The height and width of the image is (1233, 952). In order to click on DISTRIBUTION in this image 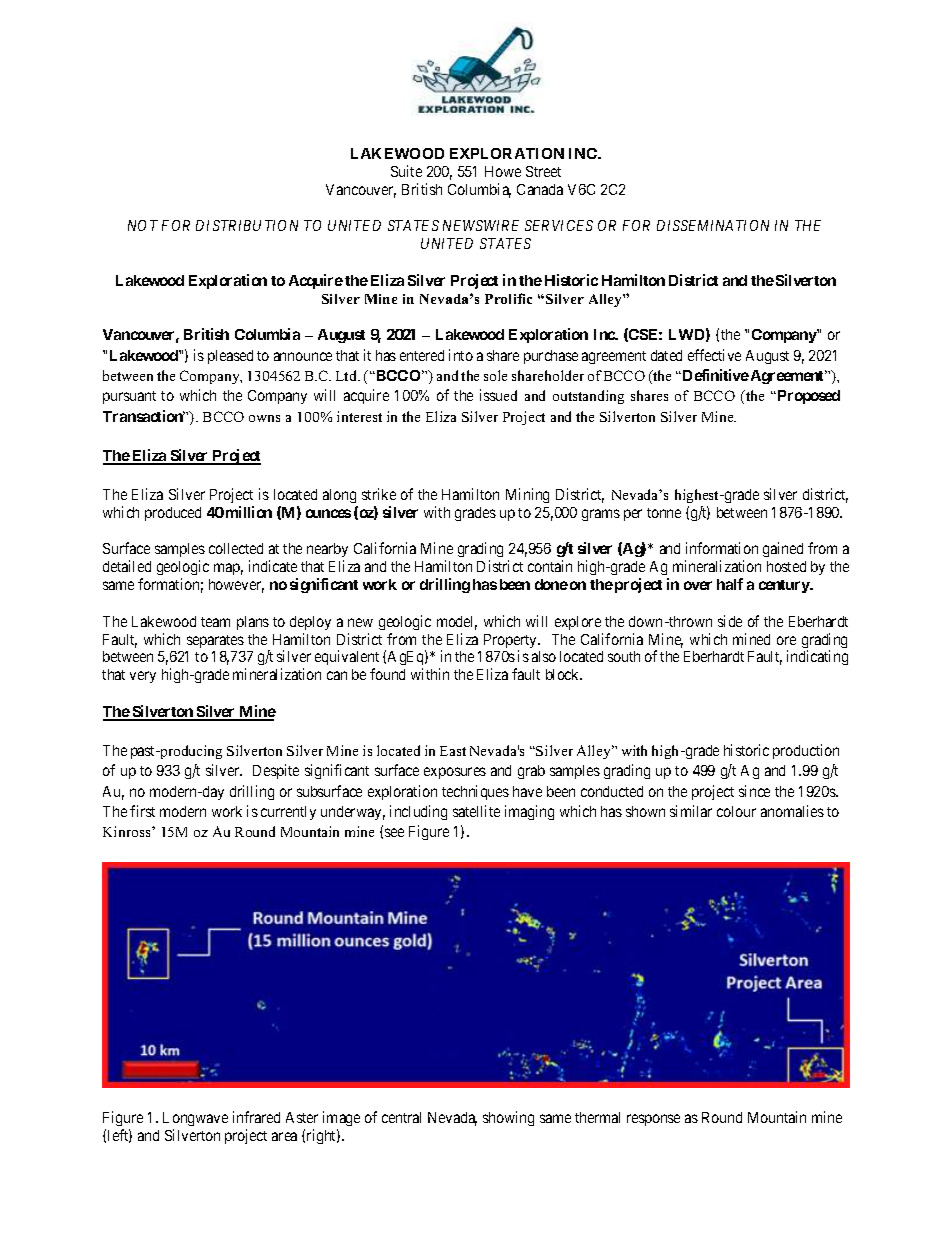, I will do `click(247, 225)`.
